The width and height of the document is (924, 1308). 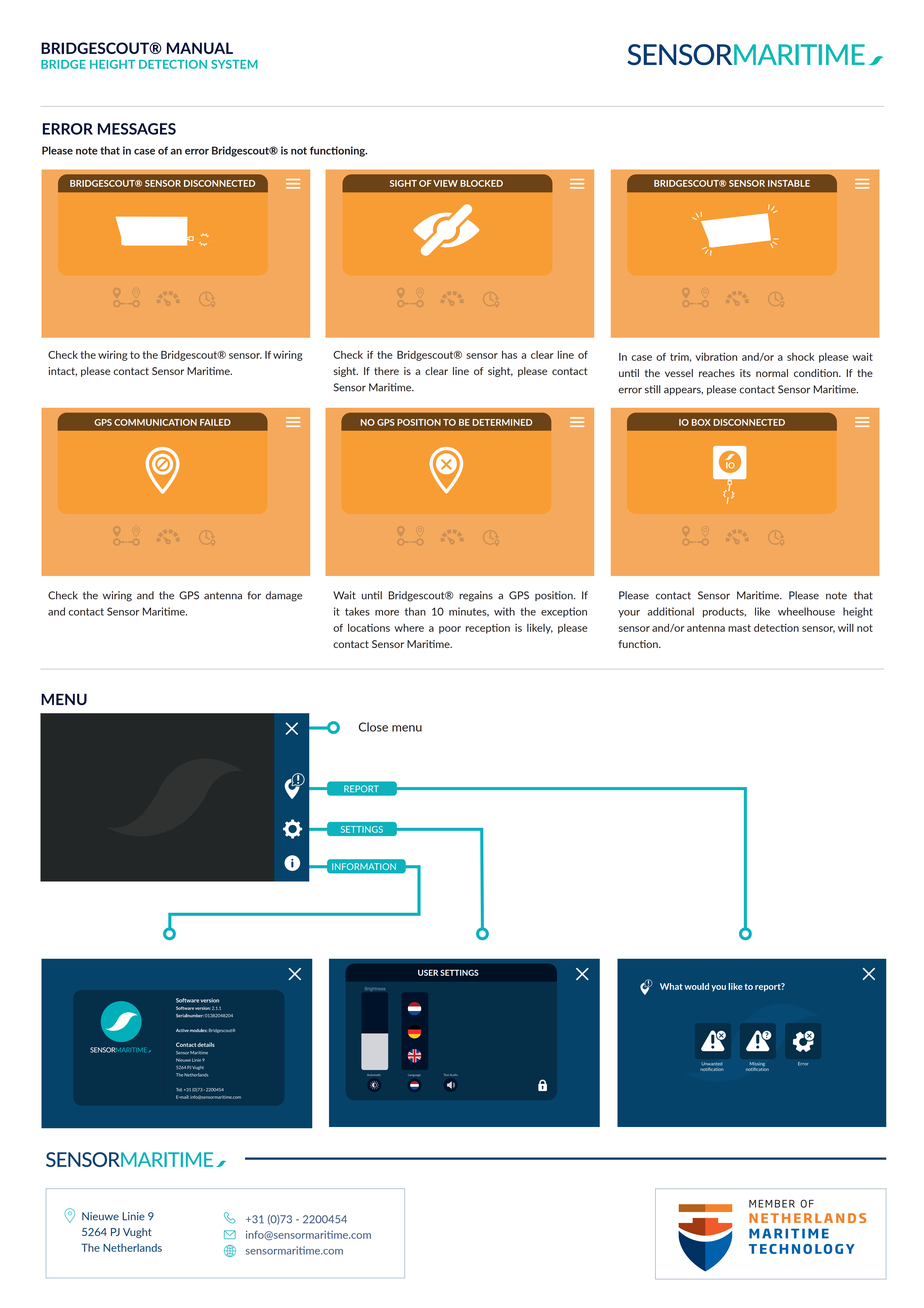 I want to click on Audio, so click(x=454, y=1075).
